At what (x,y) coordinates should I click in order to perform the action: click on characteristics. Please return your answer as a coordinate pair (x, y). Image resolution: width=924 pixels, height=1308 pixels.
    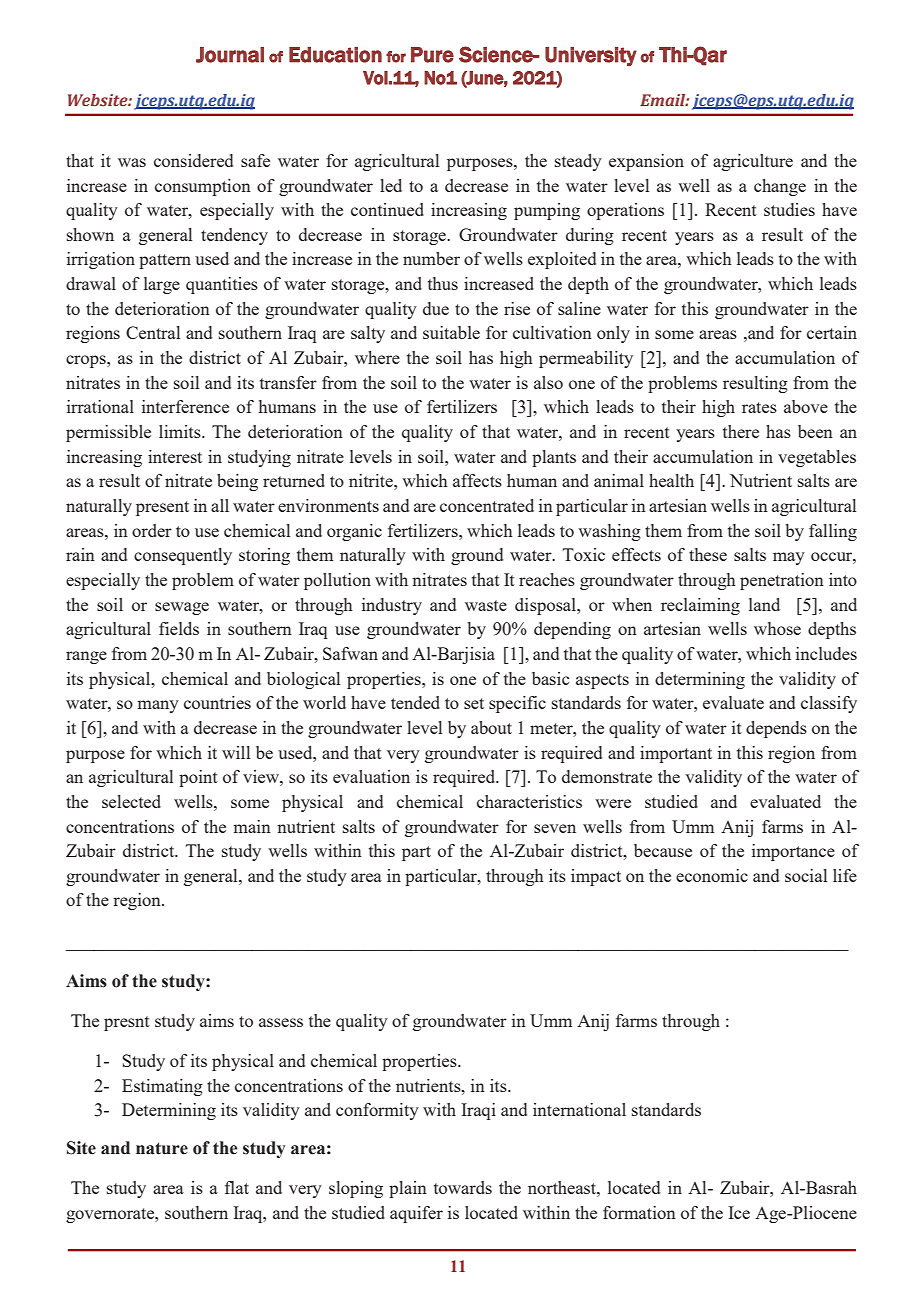
    Looking at the image, I should click on (529, 801).
